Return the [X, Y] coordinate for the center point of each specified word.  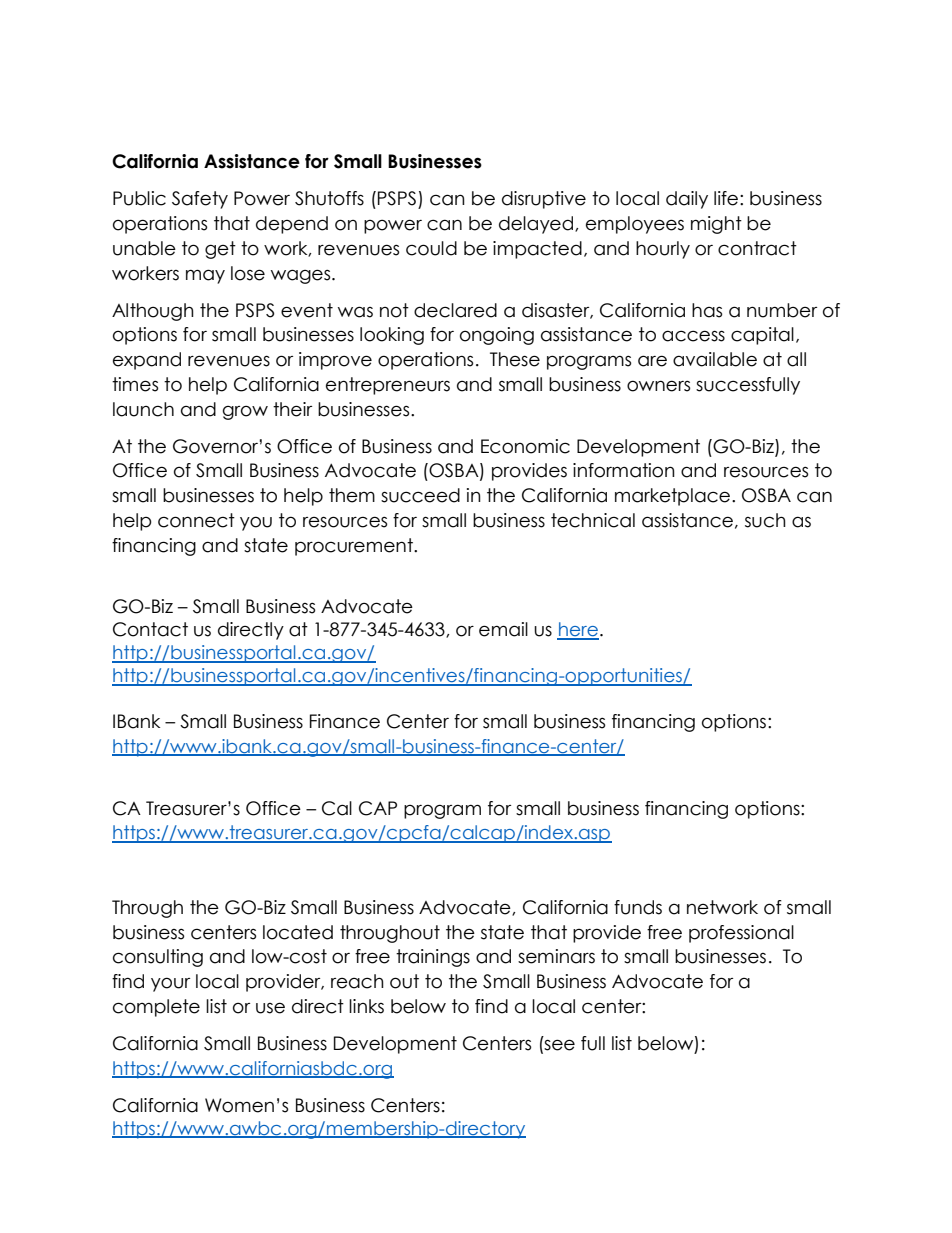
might [716, 225]
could [431, 248]
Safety [200, 200]
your [170, 984]
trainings [433, 958]
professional [741, 934]
